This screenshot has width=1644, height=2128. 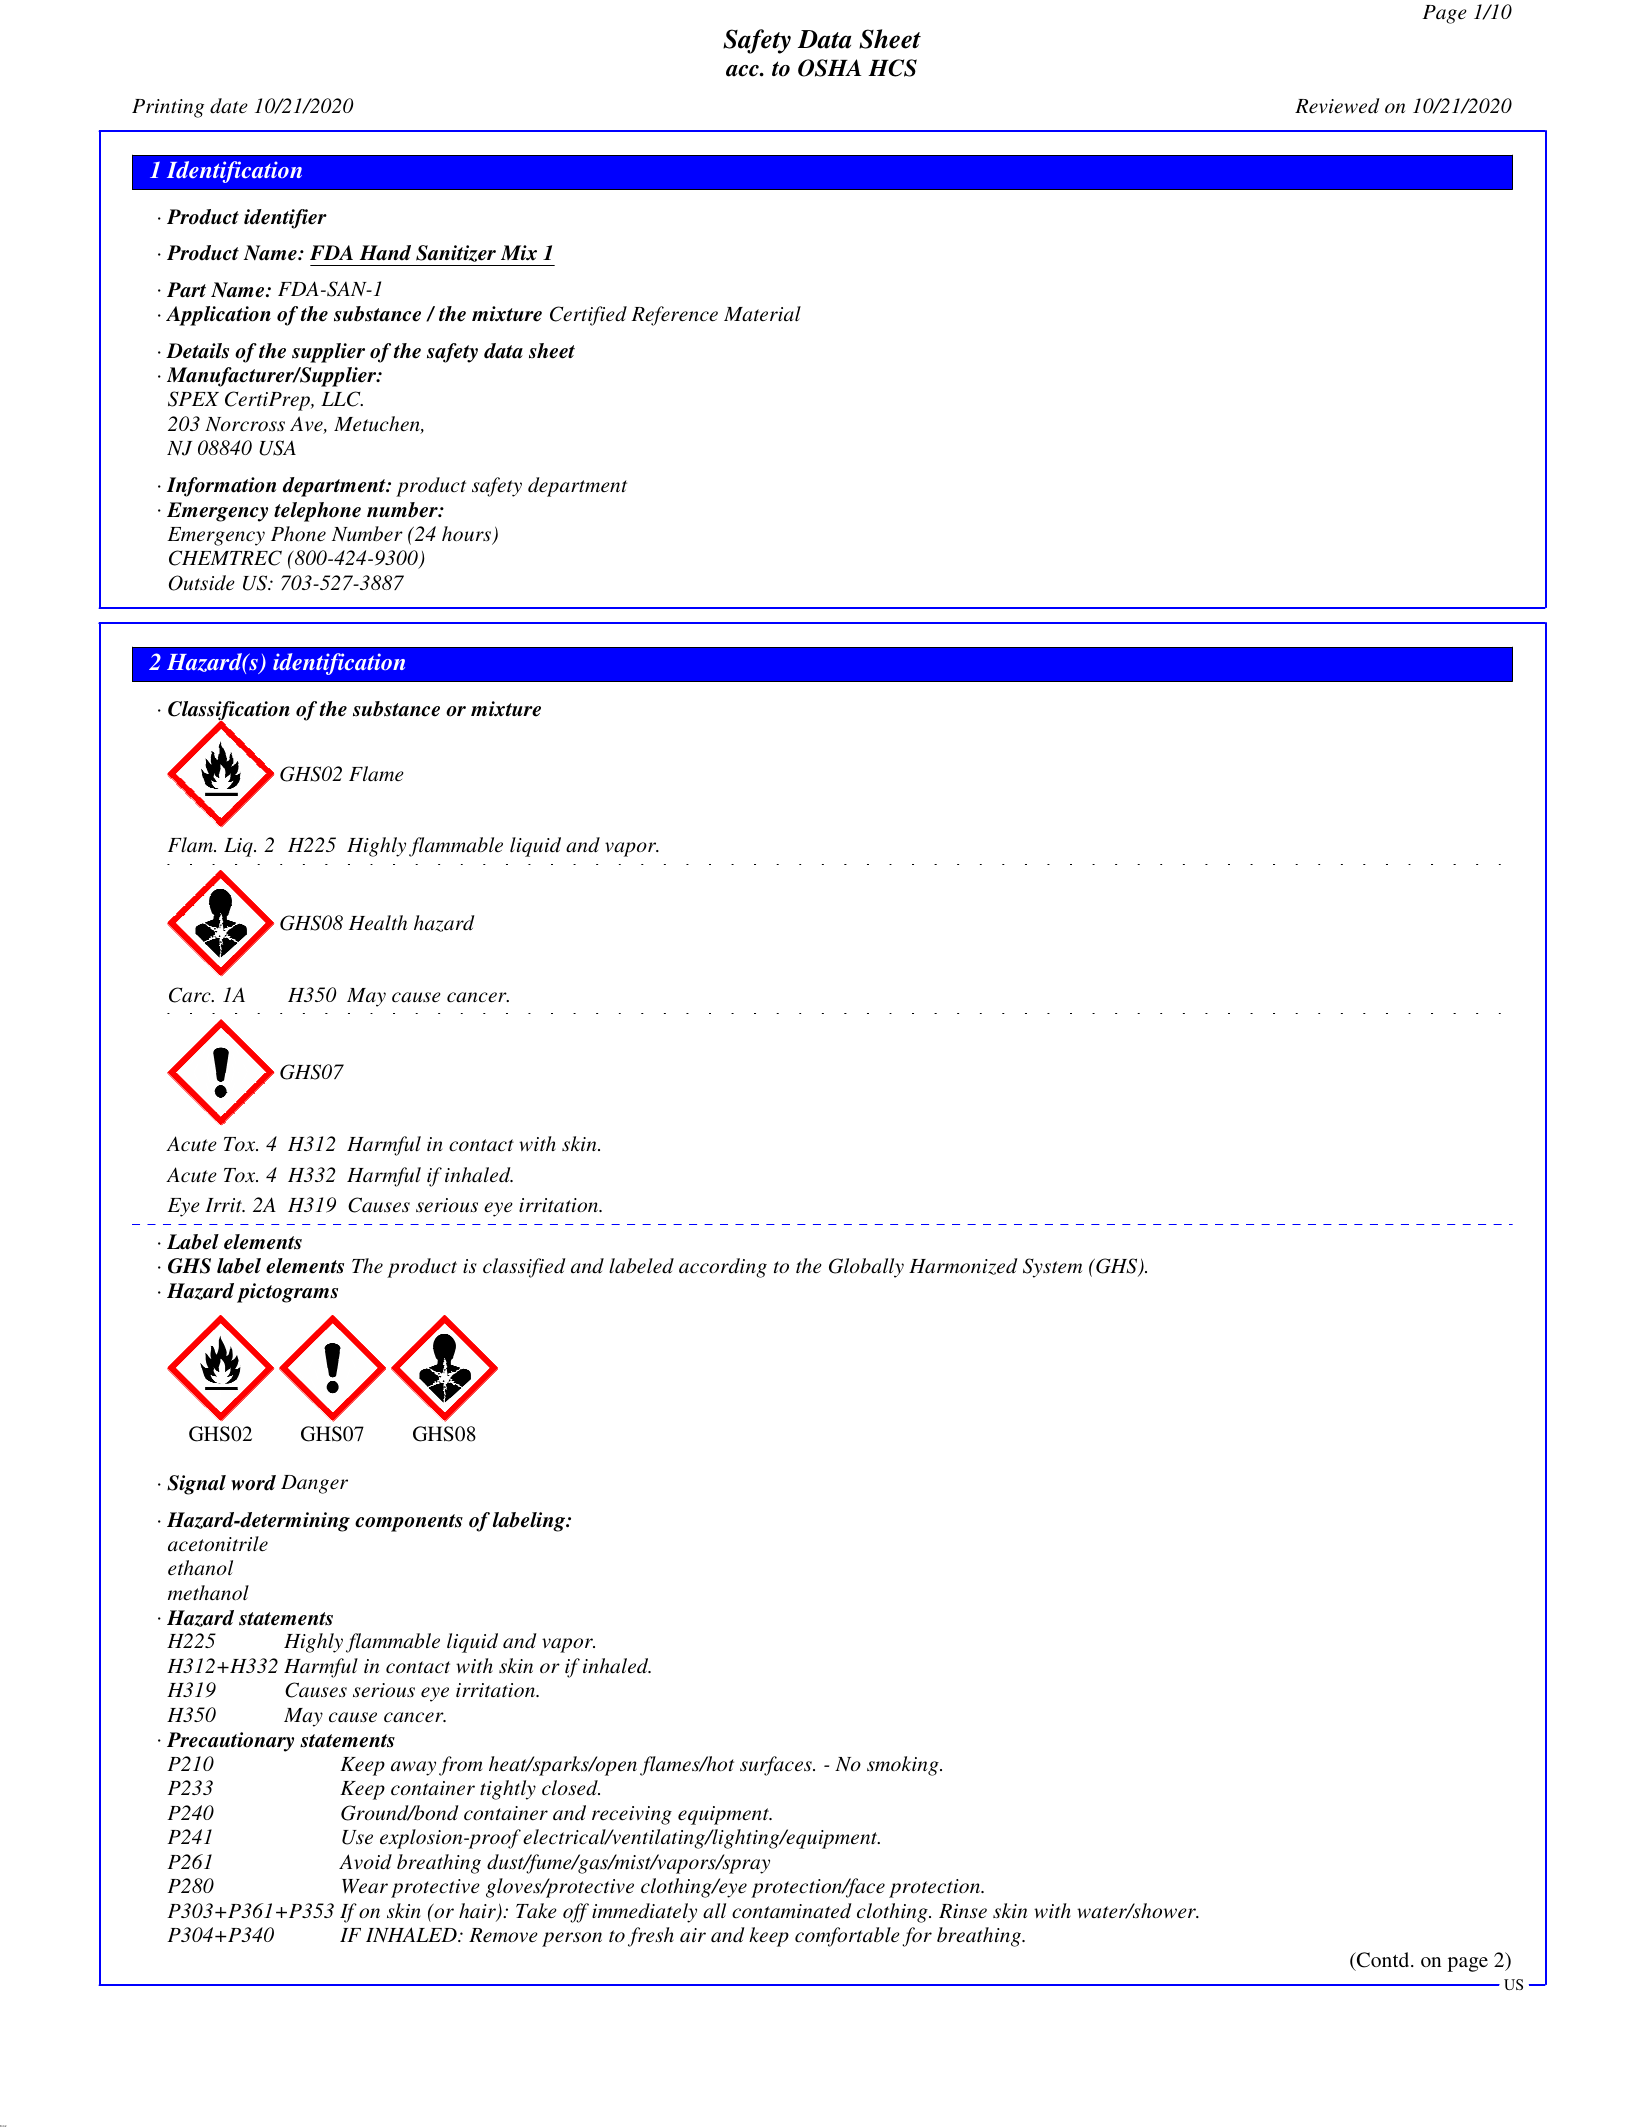 I want to click on Globally, so click(x=866, y=1268).
